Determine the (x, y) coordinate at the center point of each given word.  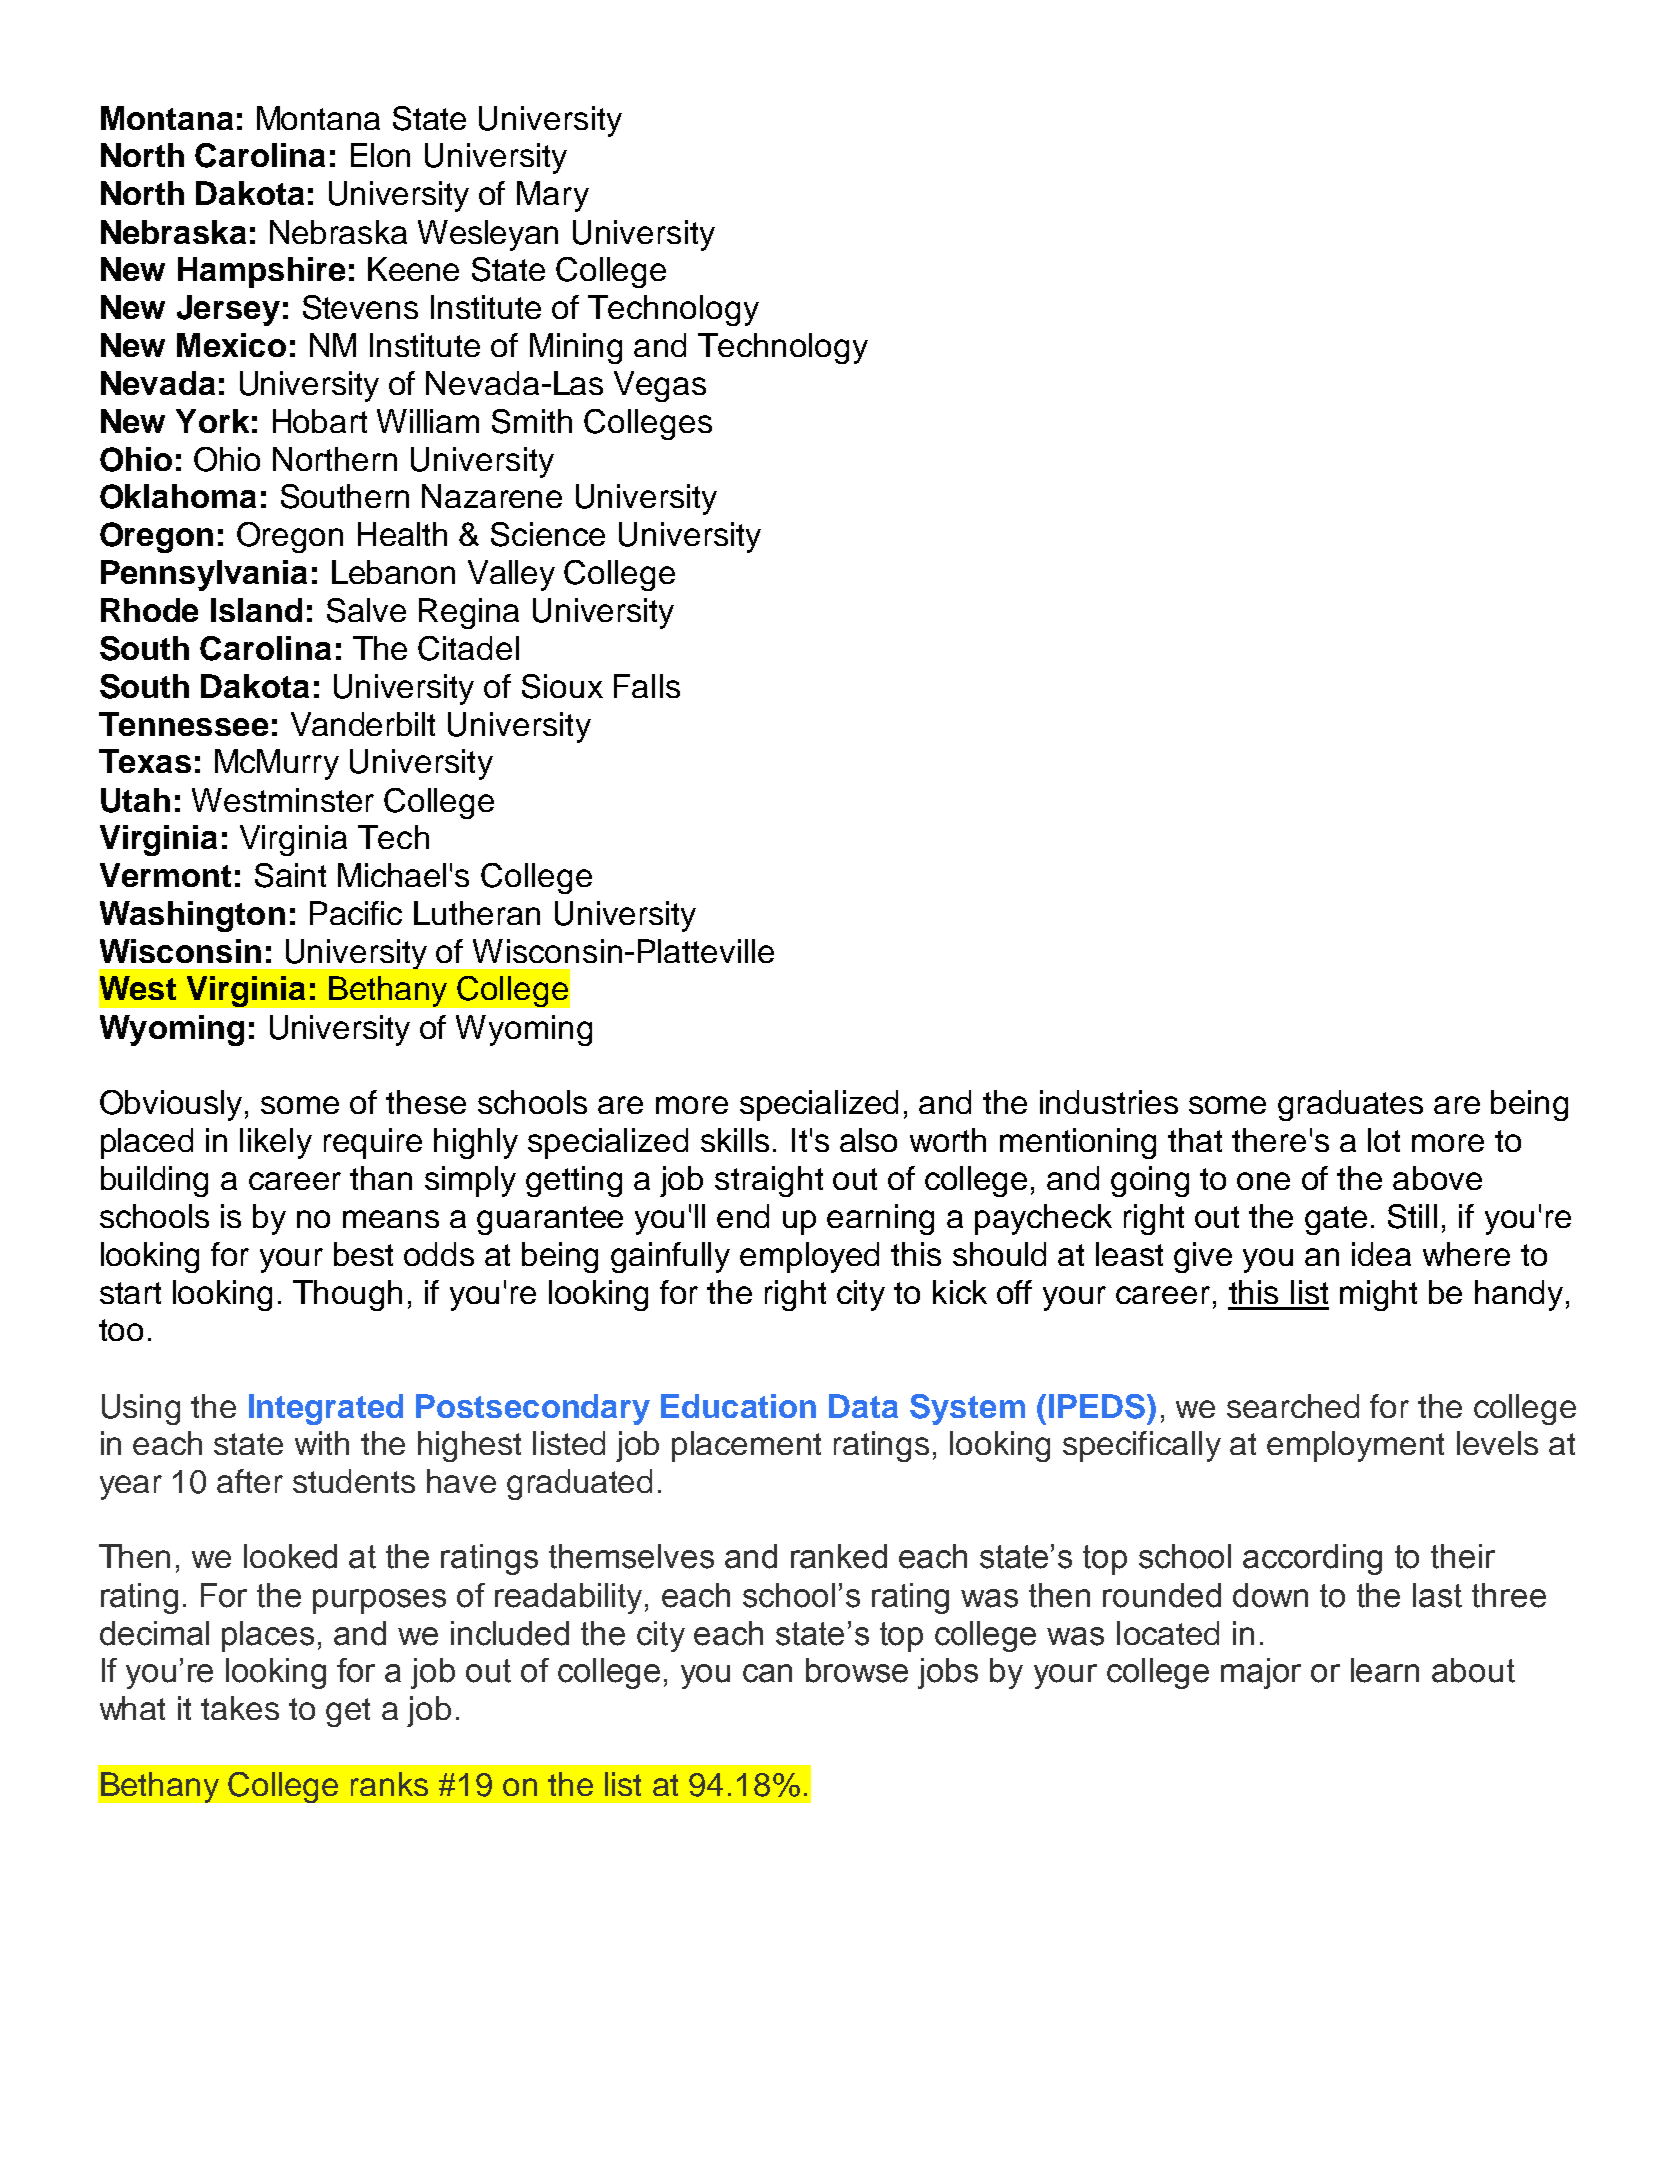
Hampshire (261, 272)
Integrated (326, 1409)
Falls (647, 686)
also (868, 1140)
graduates (1350, 1105)
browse (857, 1670)
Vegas (660, 386)
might (1378, 1295)
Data (863, 1406)
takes (240, 1708)
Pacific (356, 913)
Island (256, 610)
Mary (553, 196)
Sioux (562, 686)
